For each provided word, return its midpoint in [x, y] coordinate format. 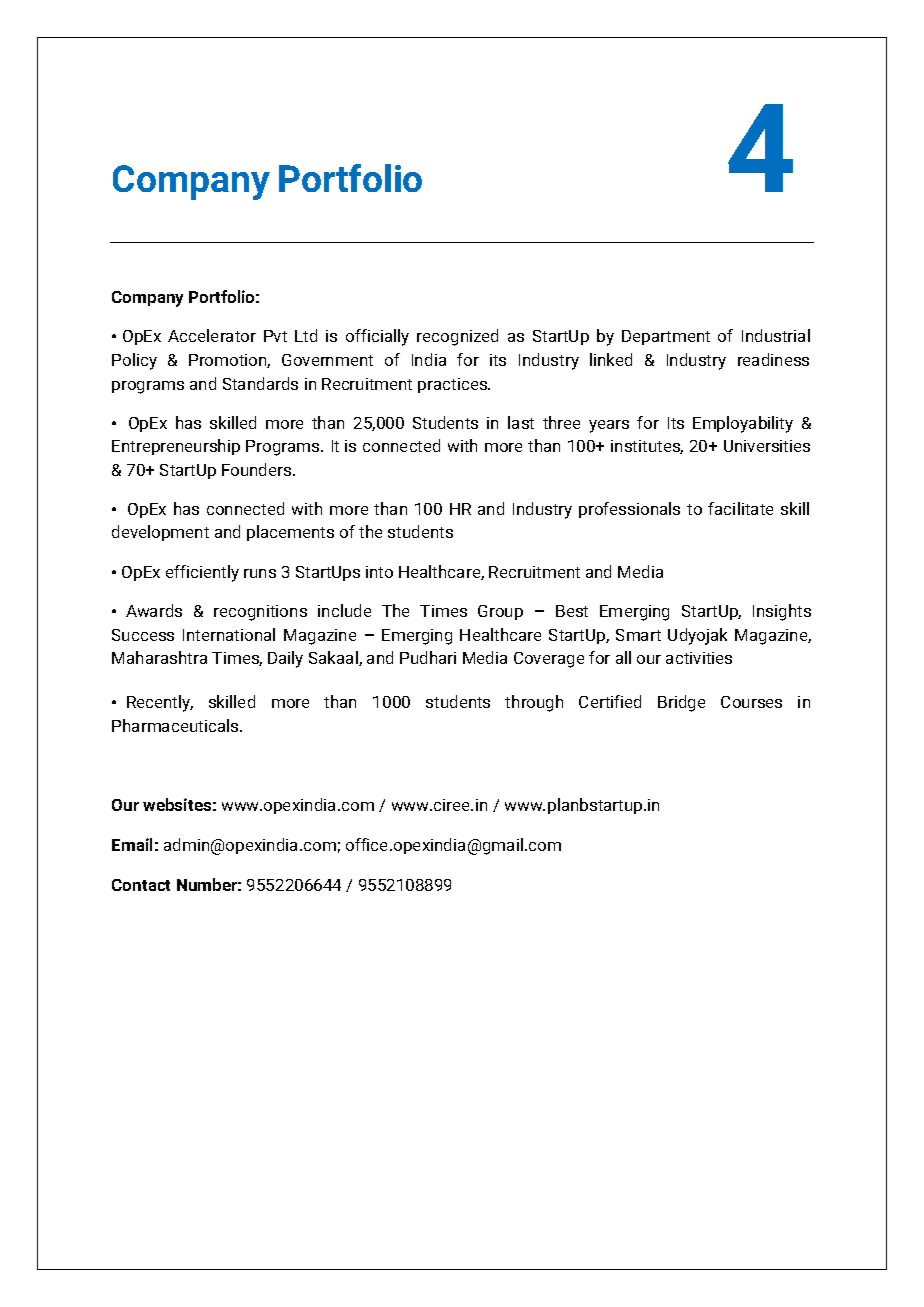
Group [500, 612]
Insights [782, 612]
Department [666, 337]
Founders [258, 469]
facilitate [740, 508]
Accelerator [212, 335]
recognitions [260, 613]
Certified [610, 701]
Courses [751, 702]
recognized [457, 337]
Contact [141, 885]
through [534, 703]
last [521, 422]
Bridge [681, 703]
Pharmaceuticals [176, 725]
